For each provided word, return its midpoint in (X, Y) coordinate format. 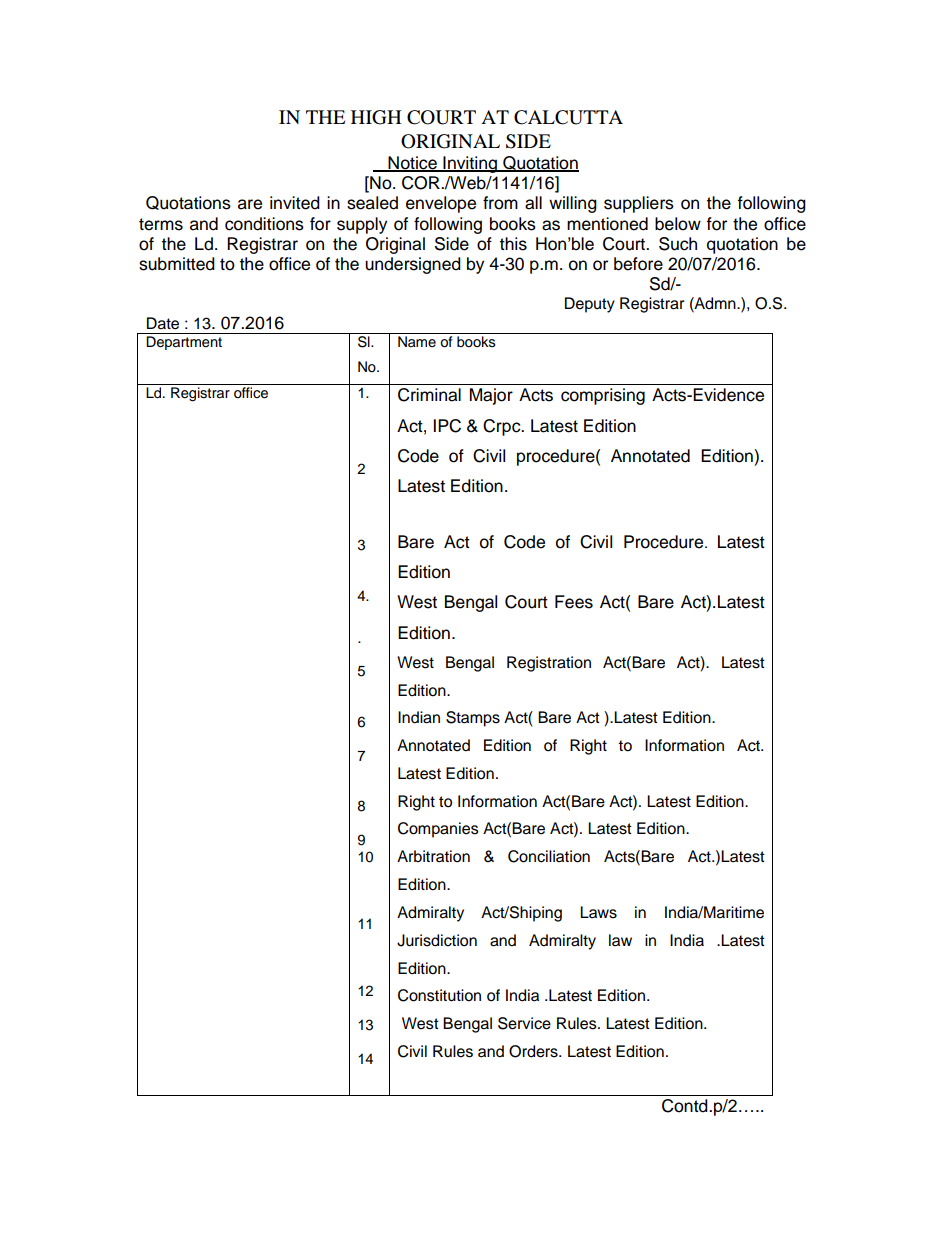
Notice (412, 164)
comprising (603, 396)
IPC (447, 426)
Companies (438, 830)
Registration (549, 664)
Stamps (473, 719)
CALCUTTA (568, 117)
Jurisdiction (437, 940)
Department (184, 343)
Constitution (439, 995)
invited (295, 203)
